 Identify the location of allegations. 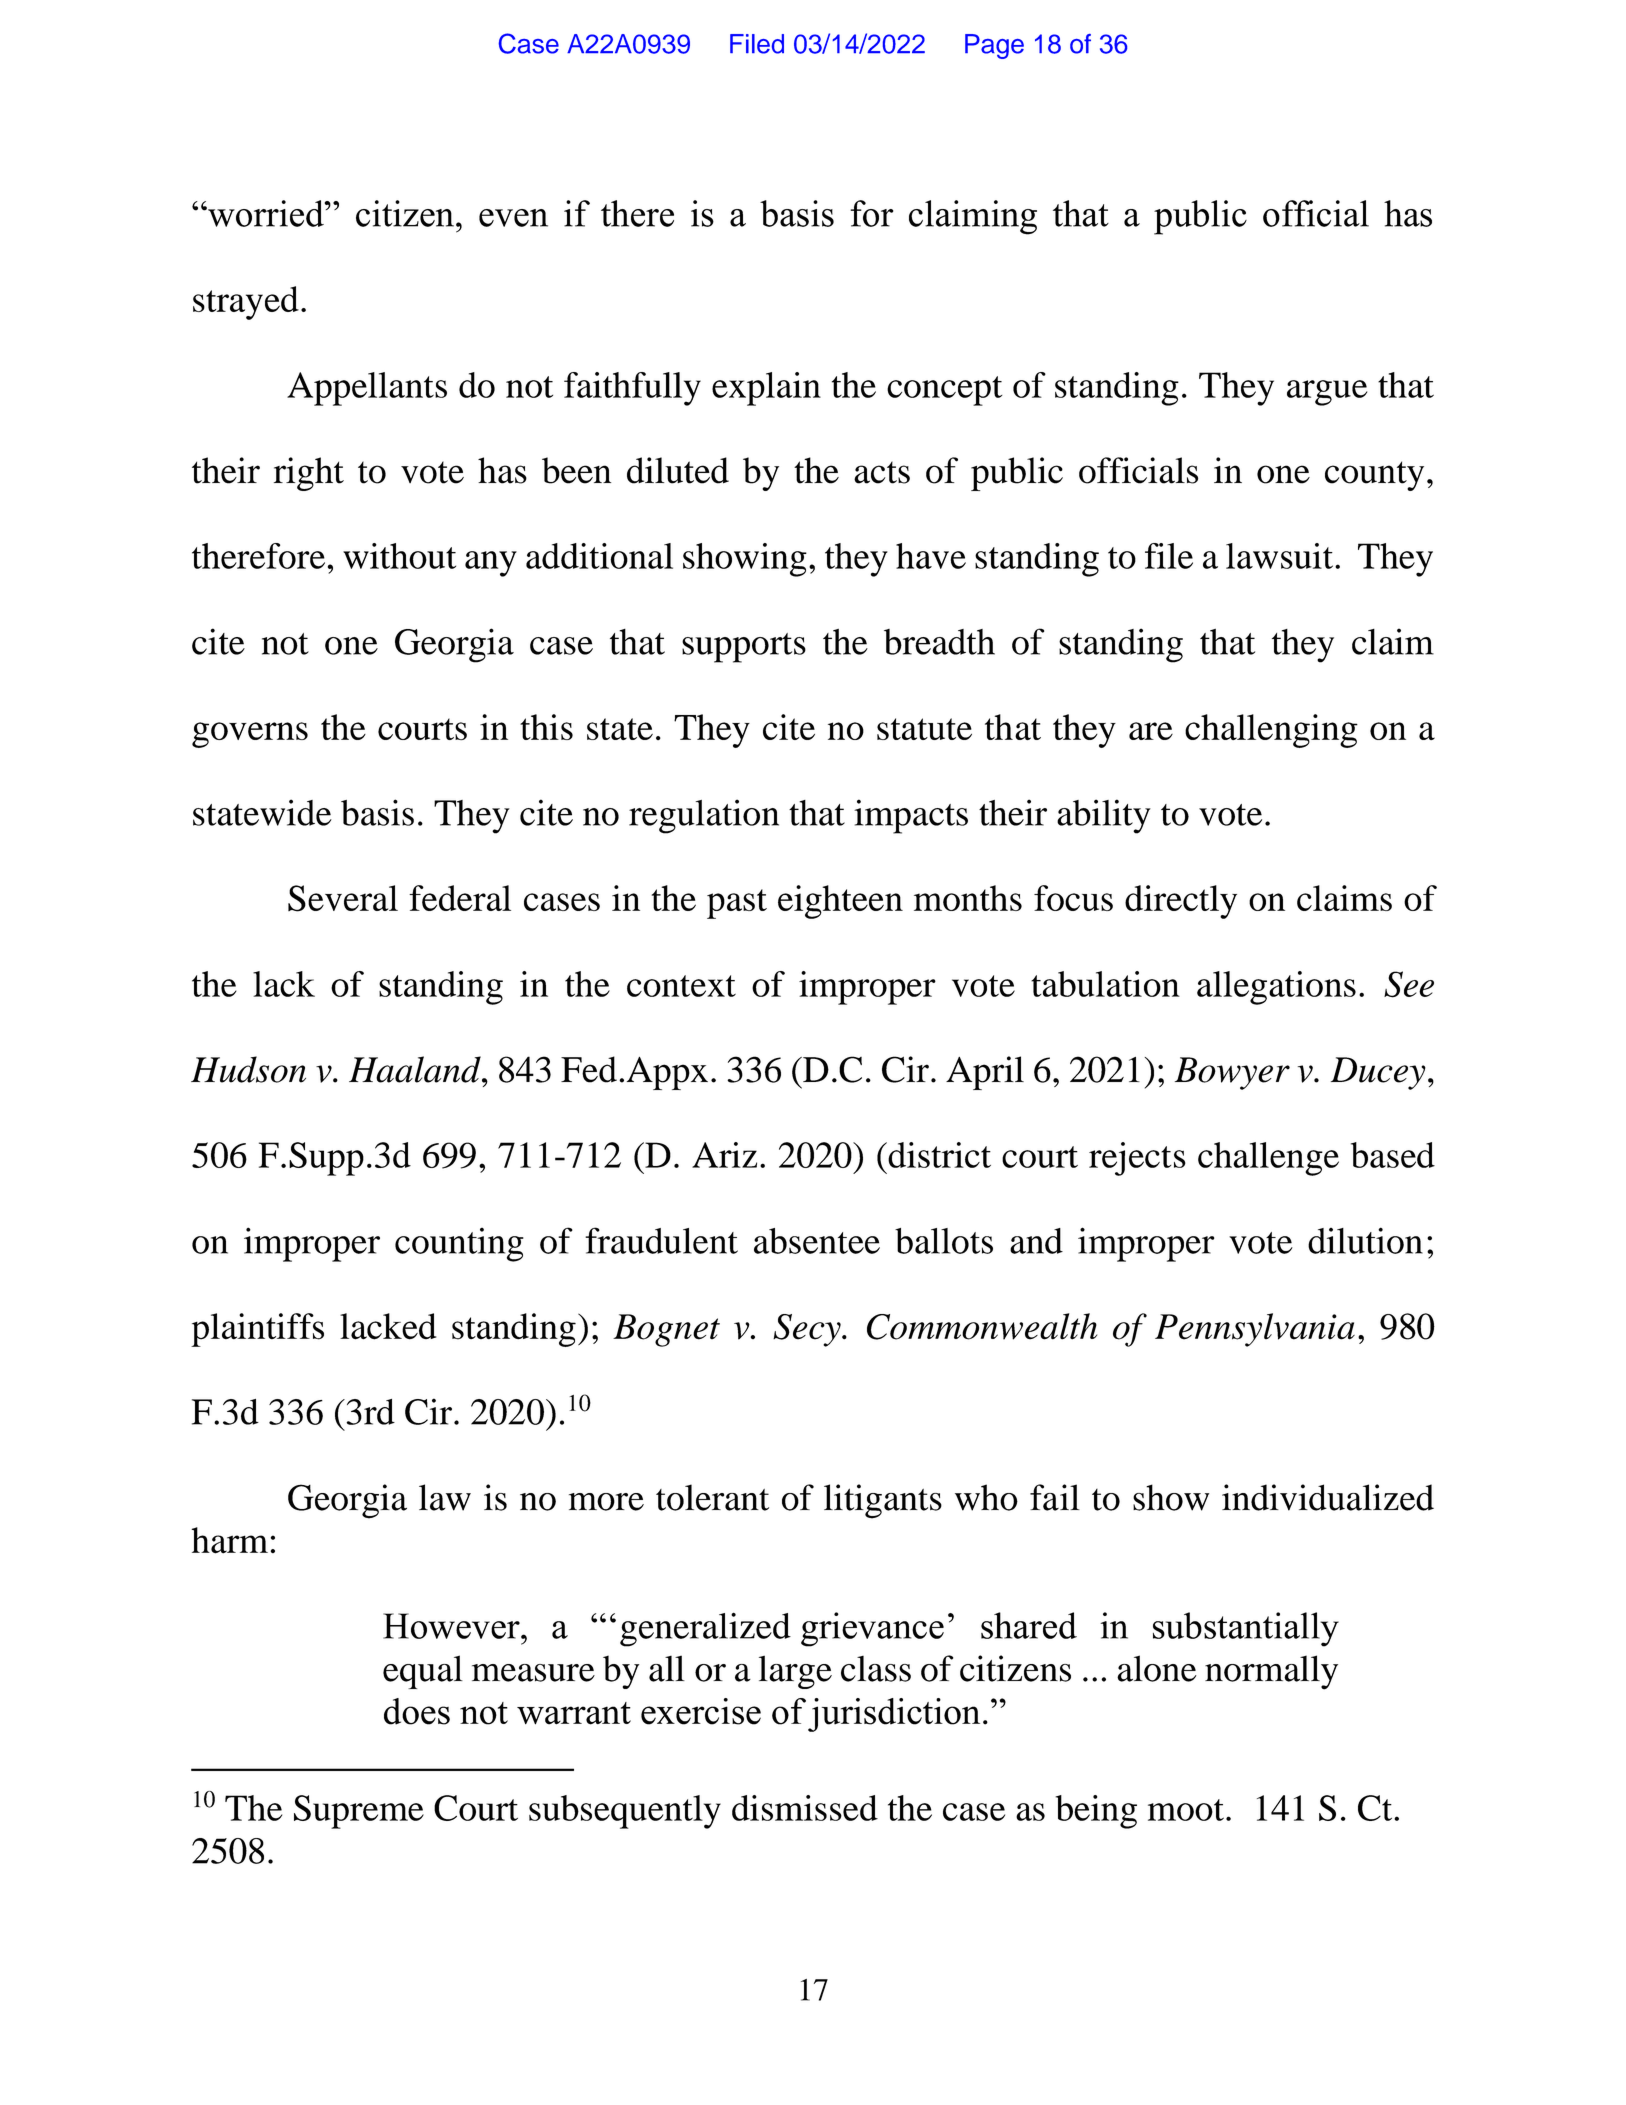
(1276, 988).
